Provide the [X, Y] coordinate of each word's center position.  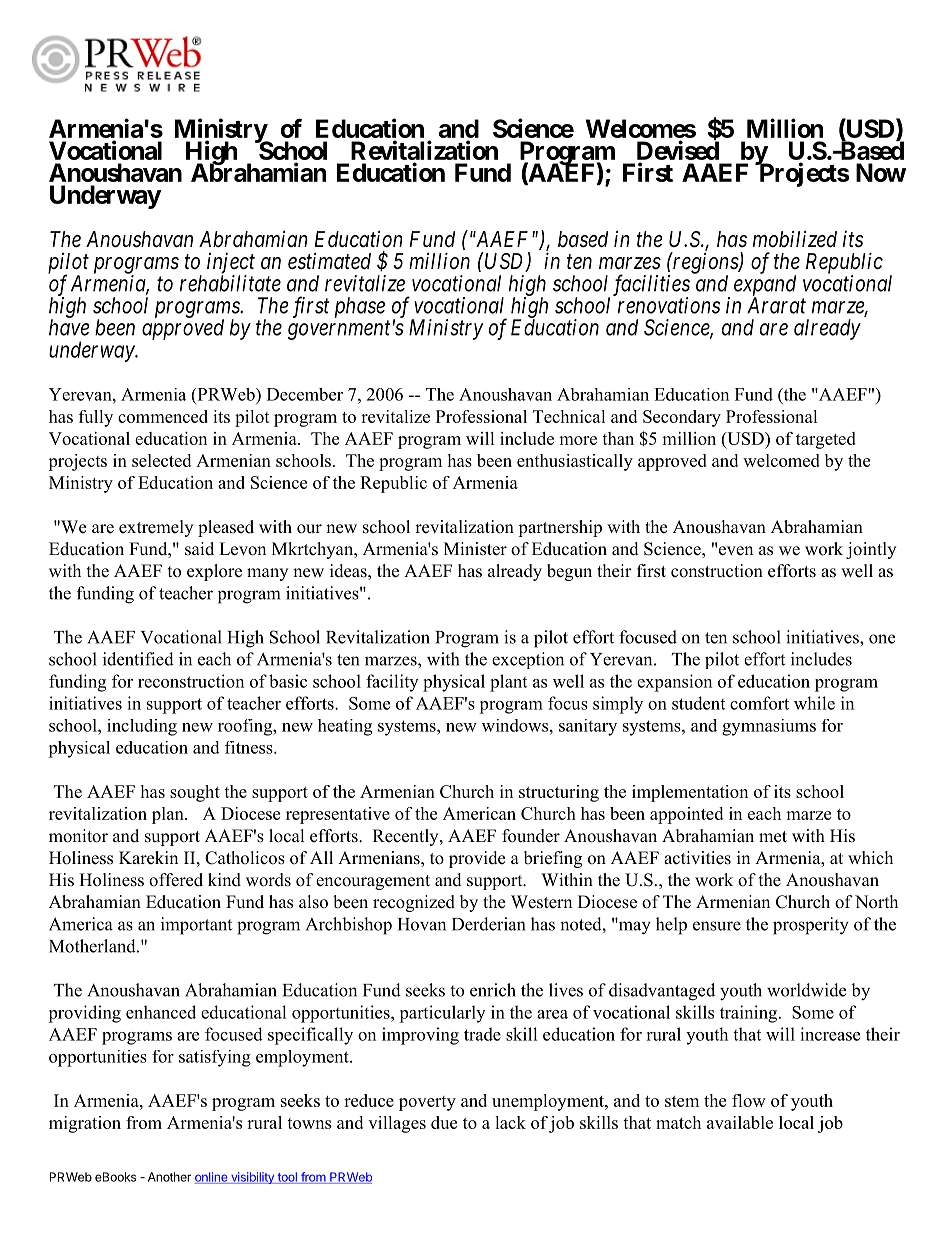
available [740, 1122]
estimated [329, 261]
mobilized [795, 239]
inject [231, 264]
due [444, 1122]
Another [169, 1177]
